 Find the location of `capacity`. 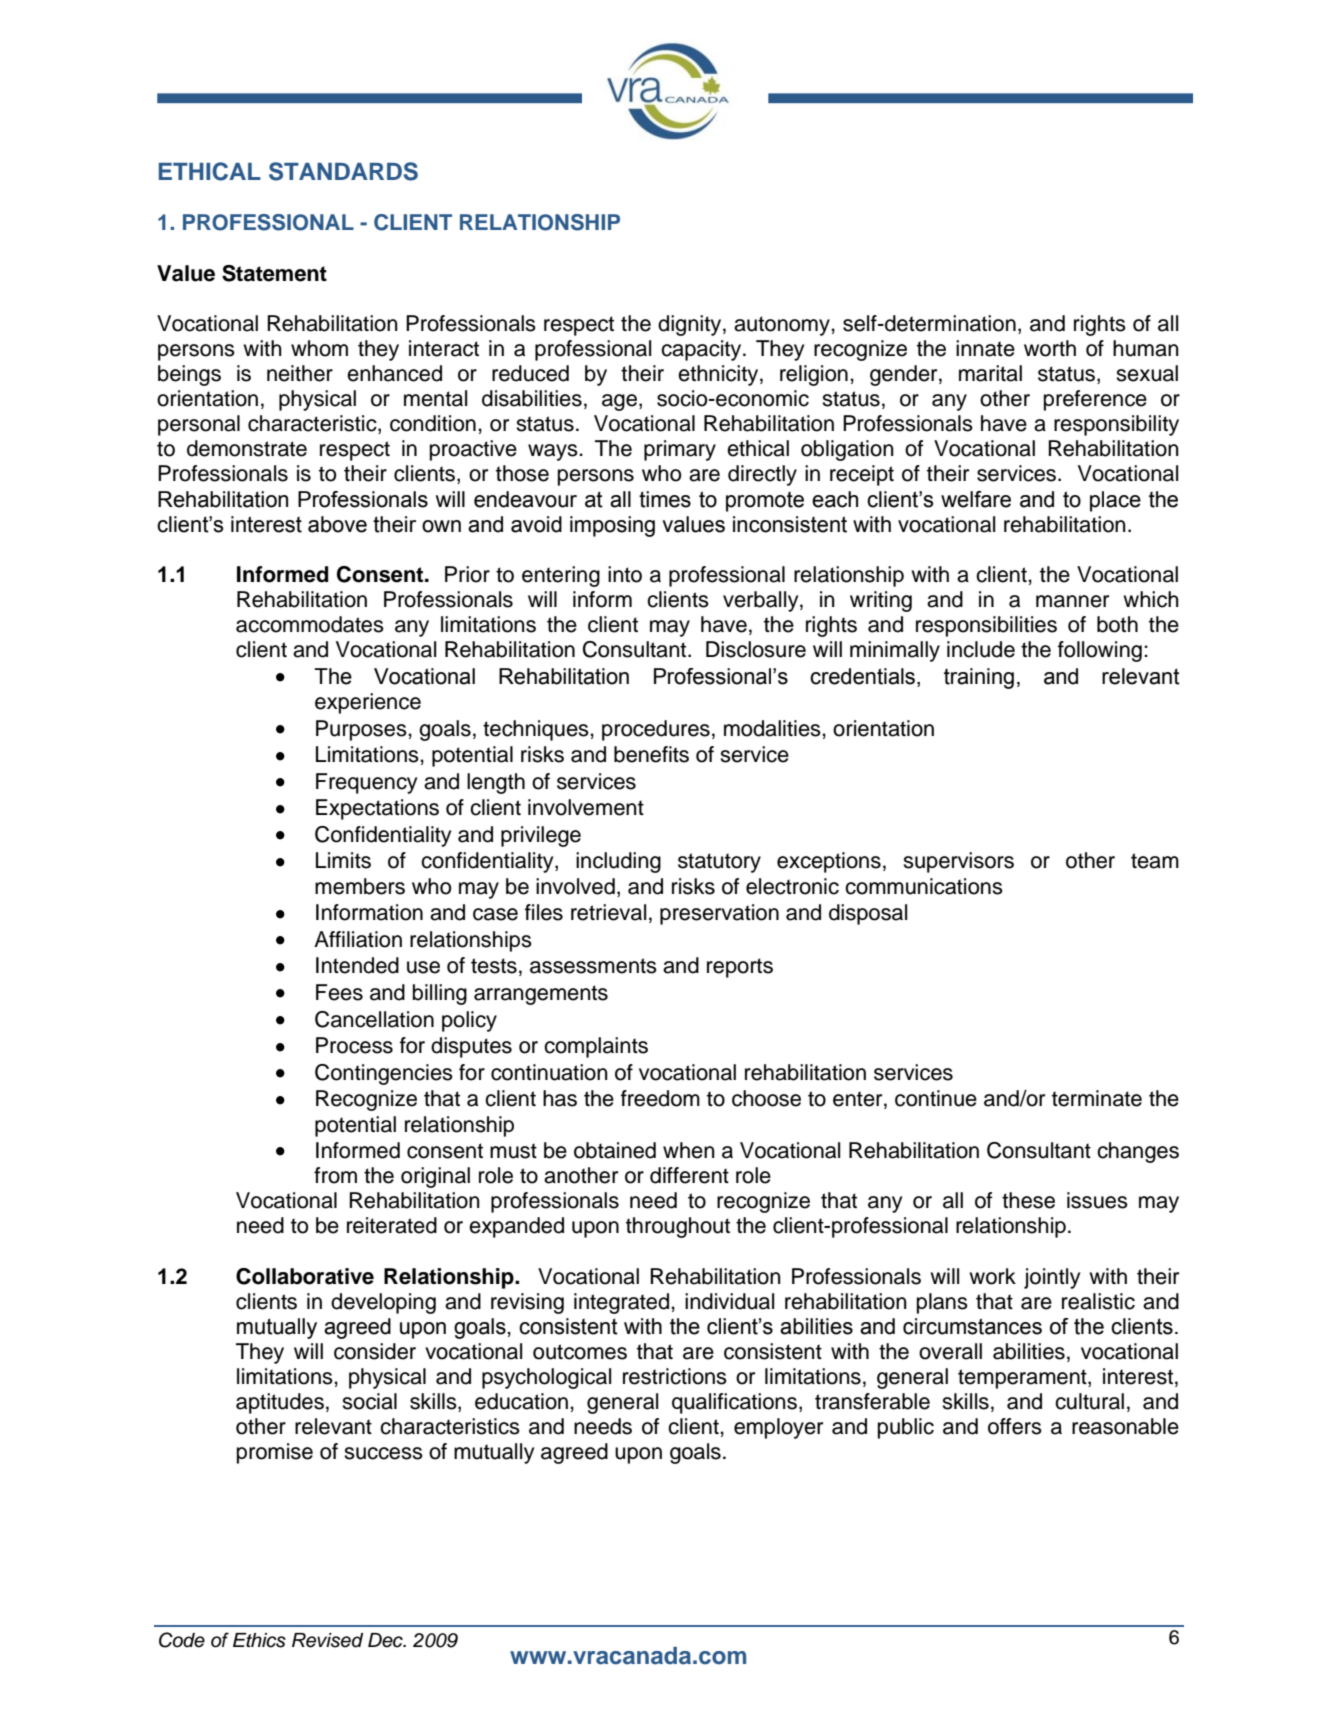

capacity is located at coordinates (702, 350).
